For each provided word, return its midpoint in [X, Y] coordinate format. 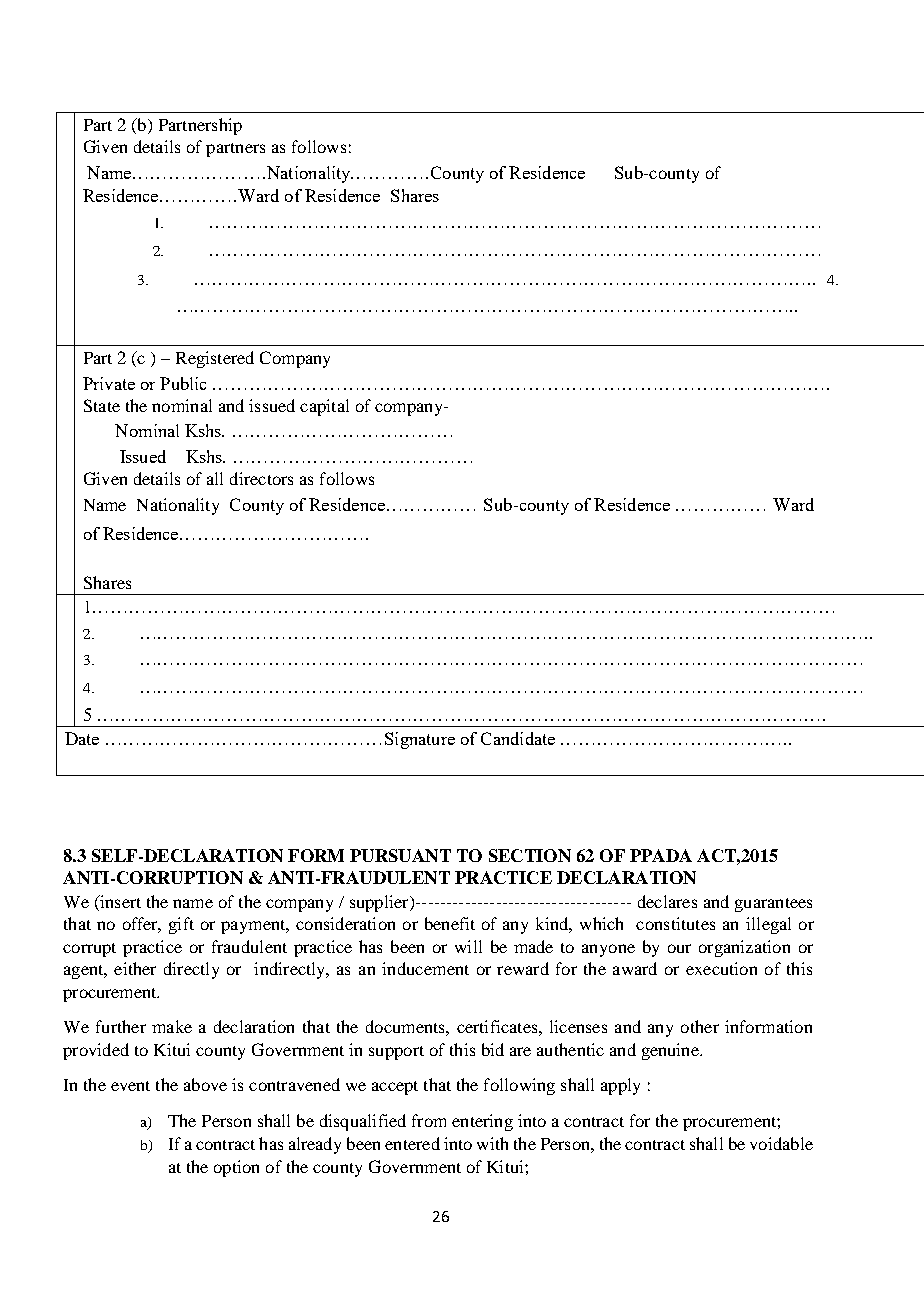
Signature [420, 740]
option [236, 1168]
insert [119, 901]
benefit [450, 923]
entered [412, 1143]
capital [324, 407]
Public [183, 383]
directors [261, 478]
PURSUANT [400, 855]
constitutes [675, 923]
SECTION [530, 855]
